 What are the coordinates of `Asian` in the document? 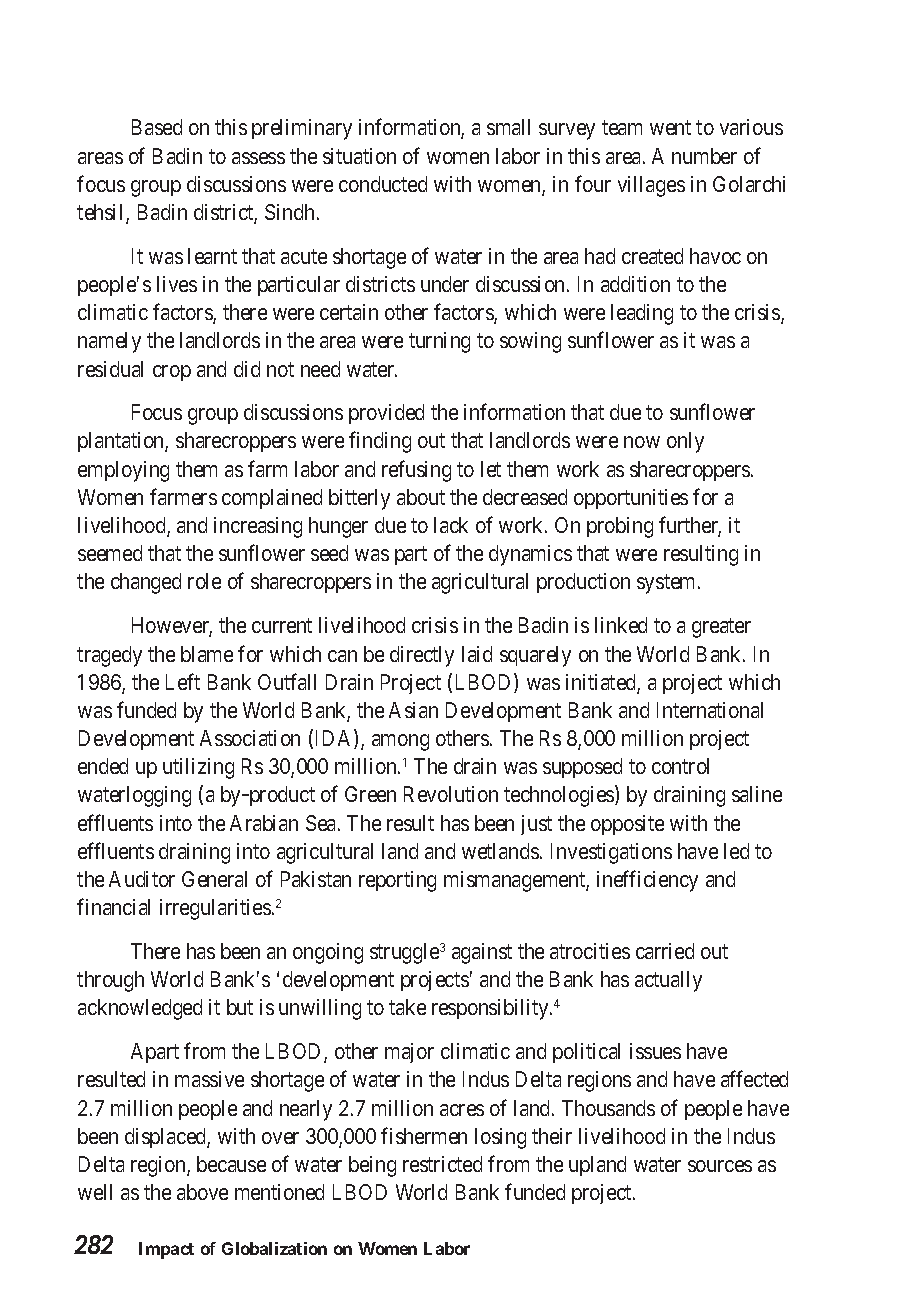 It's located at (413, 710).
